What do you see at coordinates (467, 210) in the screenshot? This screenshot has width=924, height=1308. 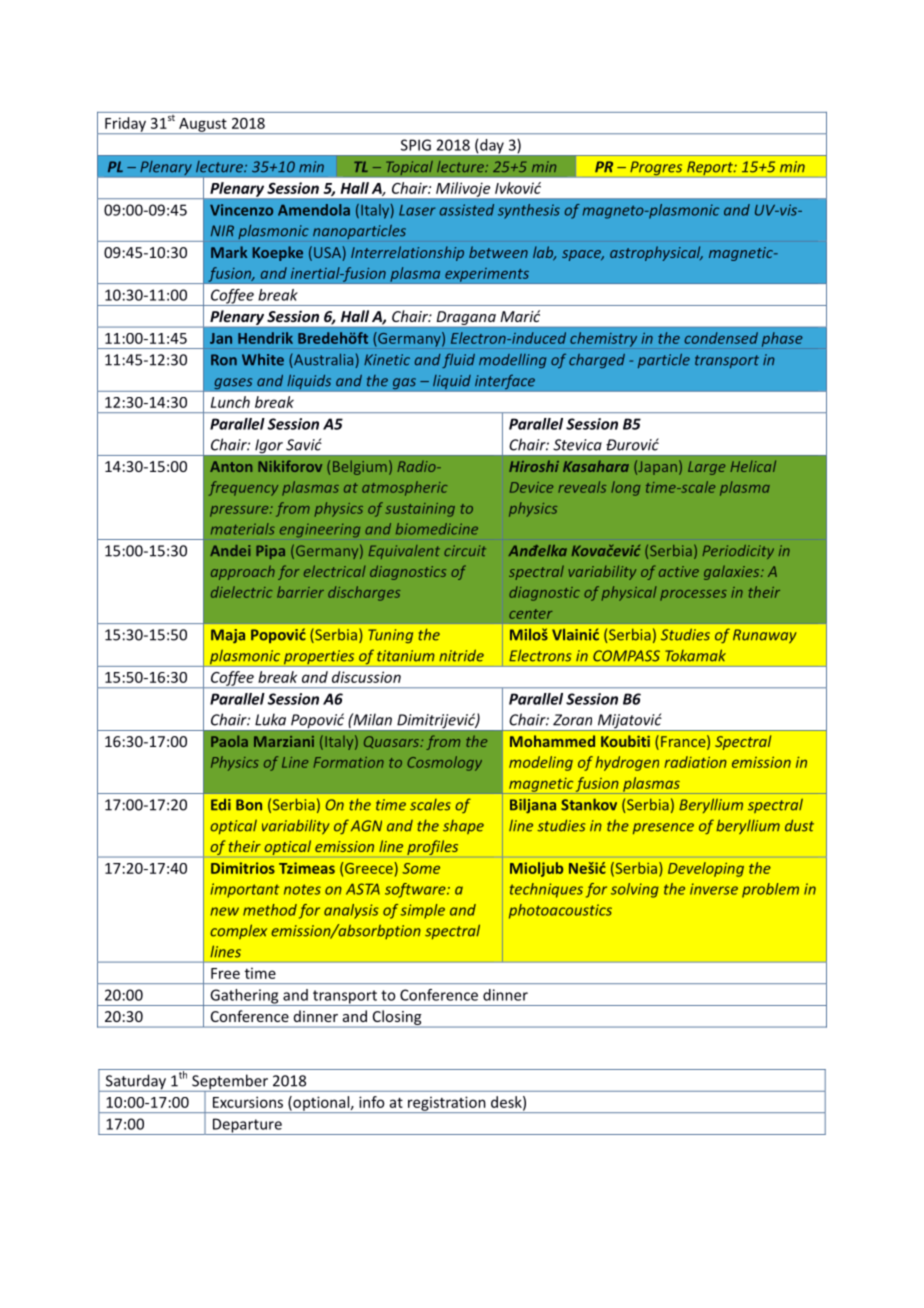 I see `assisted` at bounding box center [467, 210].
